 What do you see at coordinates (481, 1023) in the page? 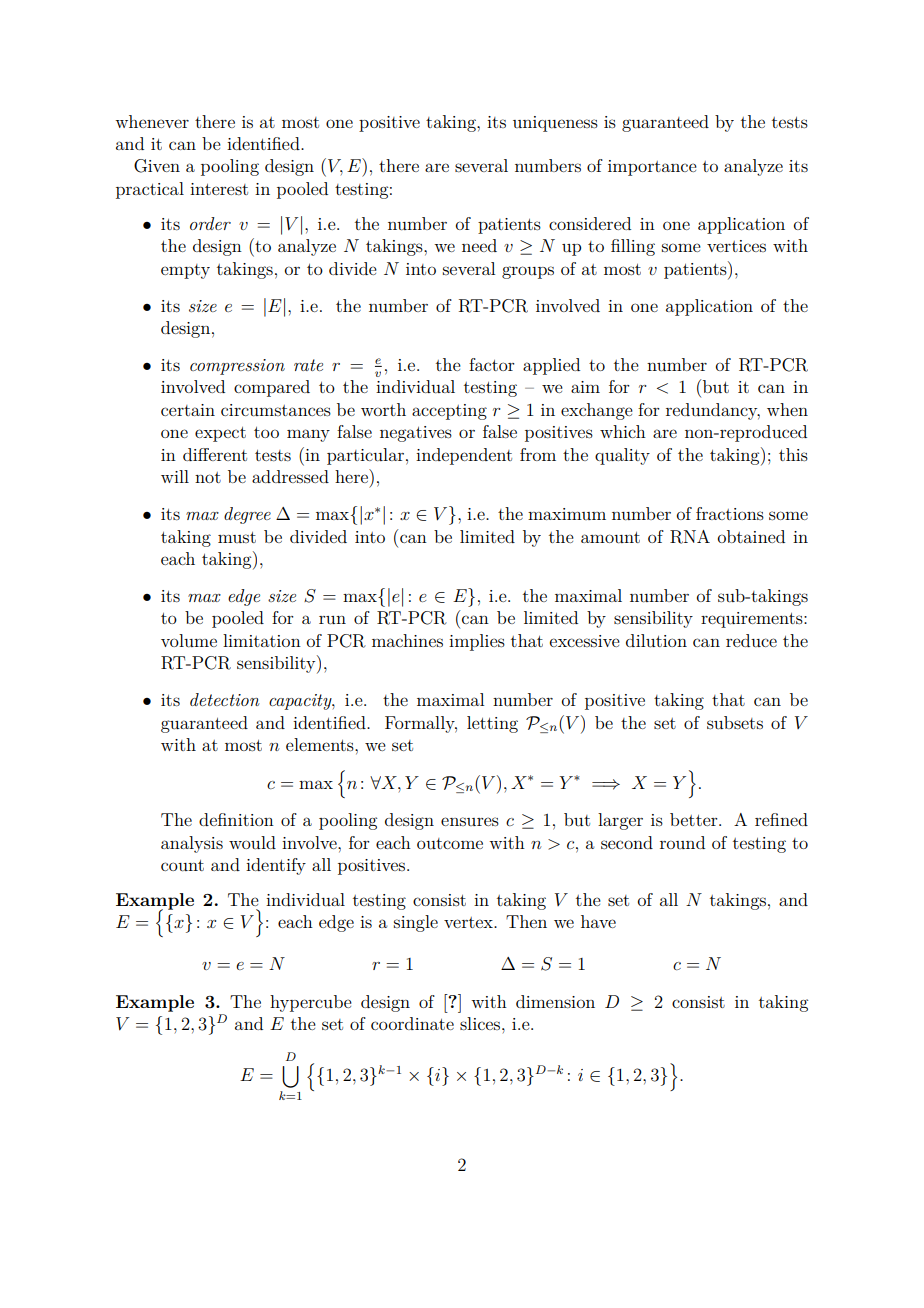
I see `slices` at bounding box center [481, 1023].
